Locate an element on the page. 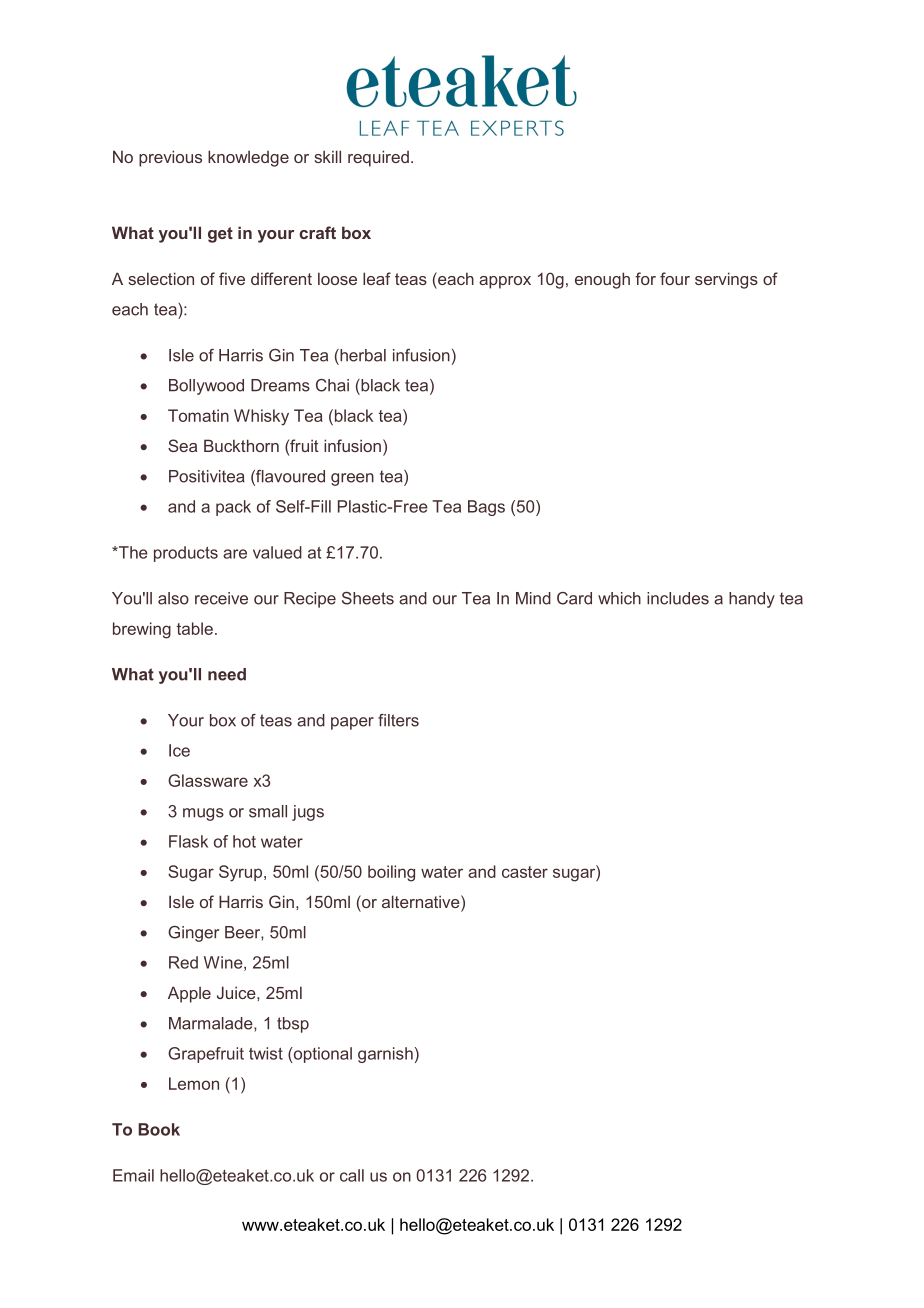 This image has width=924, height=1308. hot is located at coordinates (244, 841).
